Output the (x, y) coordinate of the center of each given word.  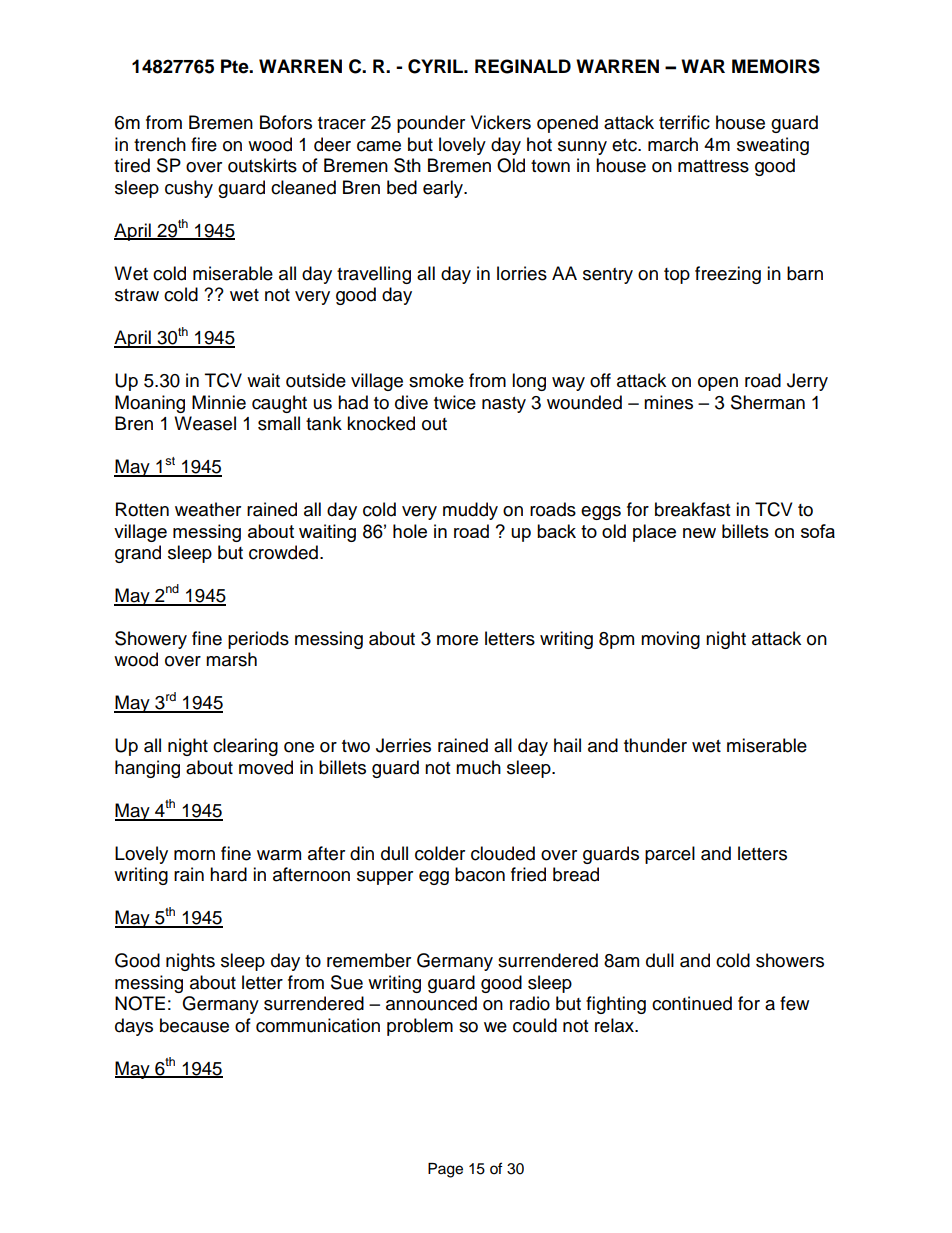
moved (266, 767)
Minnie (219, 402)
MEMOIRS (776, 66)
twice (455, 402)
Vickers (501, 122)
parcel (670, 855)
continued (692, 1003)
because (194, 1025)
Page (445, 1170)
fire (204, 144)
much (478, 767)
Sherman (768, 402)
